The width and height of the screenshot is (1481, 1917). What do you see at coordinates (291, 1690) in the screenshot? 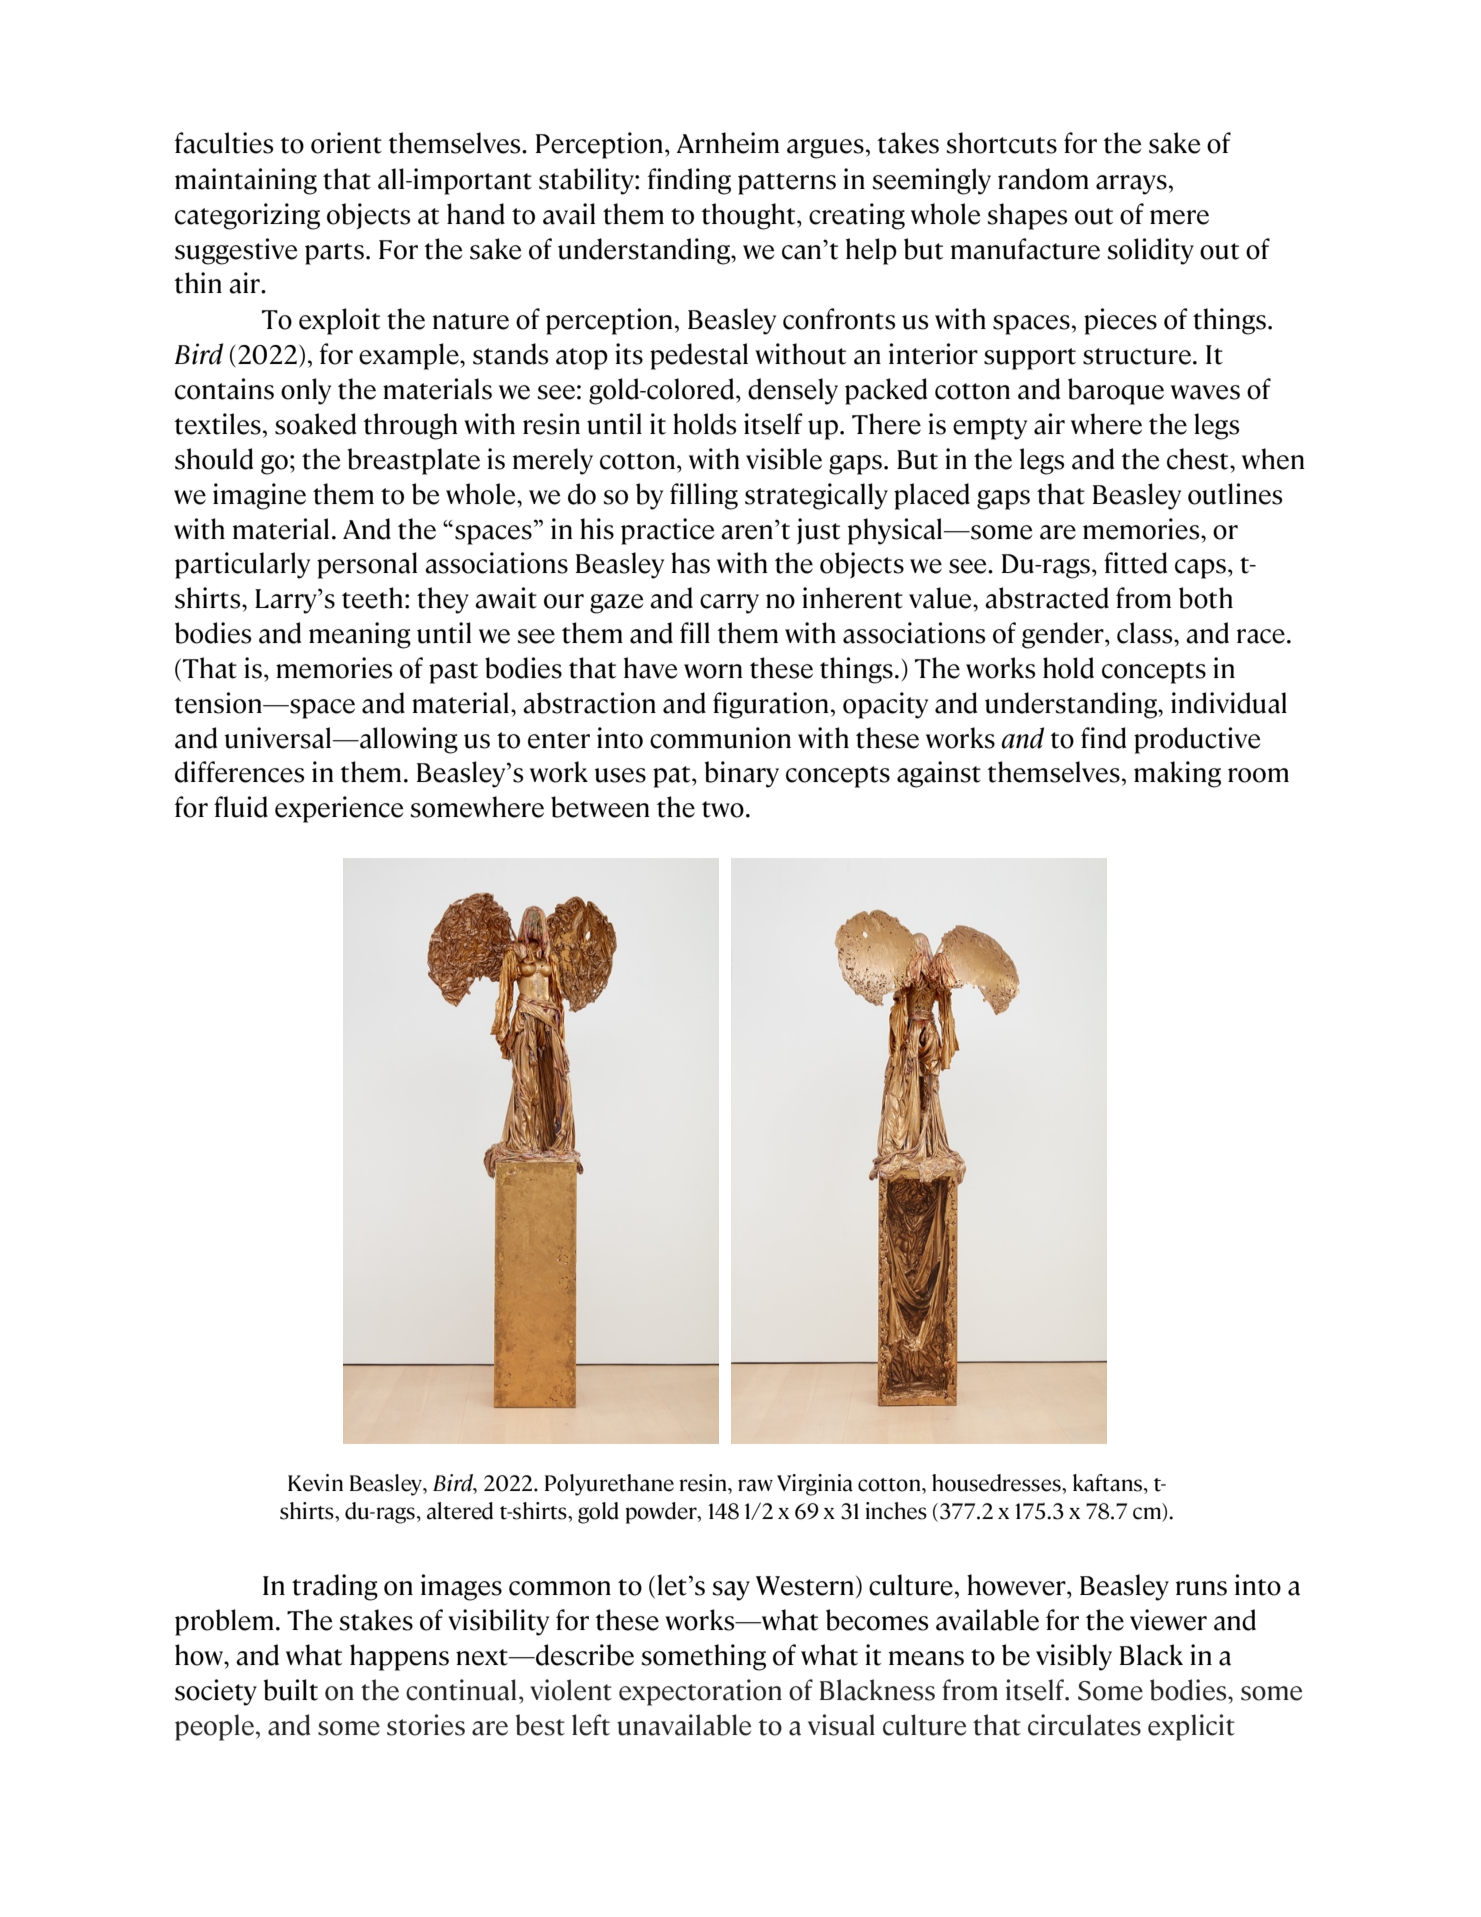
I see `built` at bounding box center [291, 1690].
